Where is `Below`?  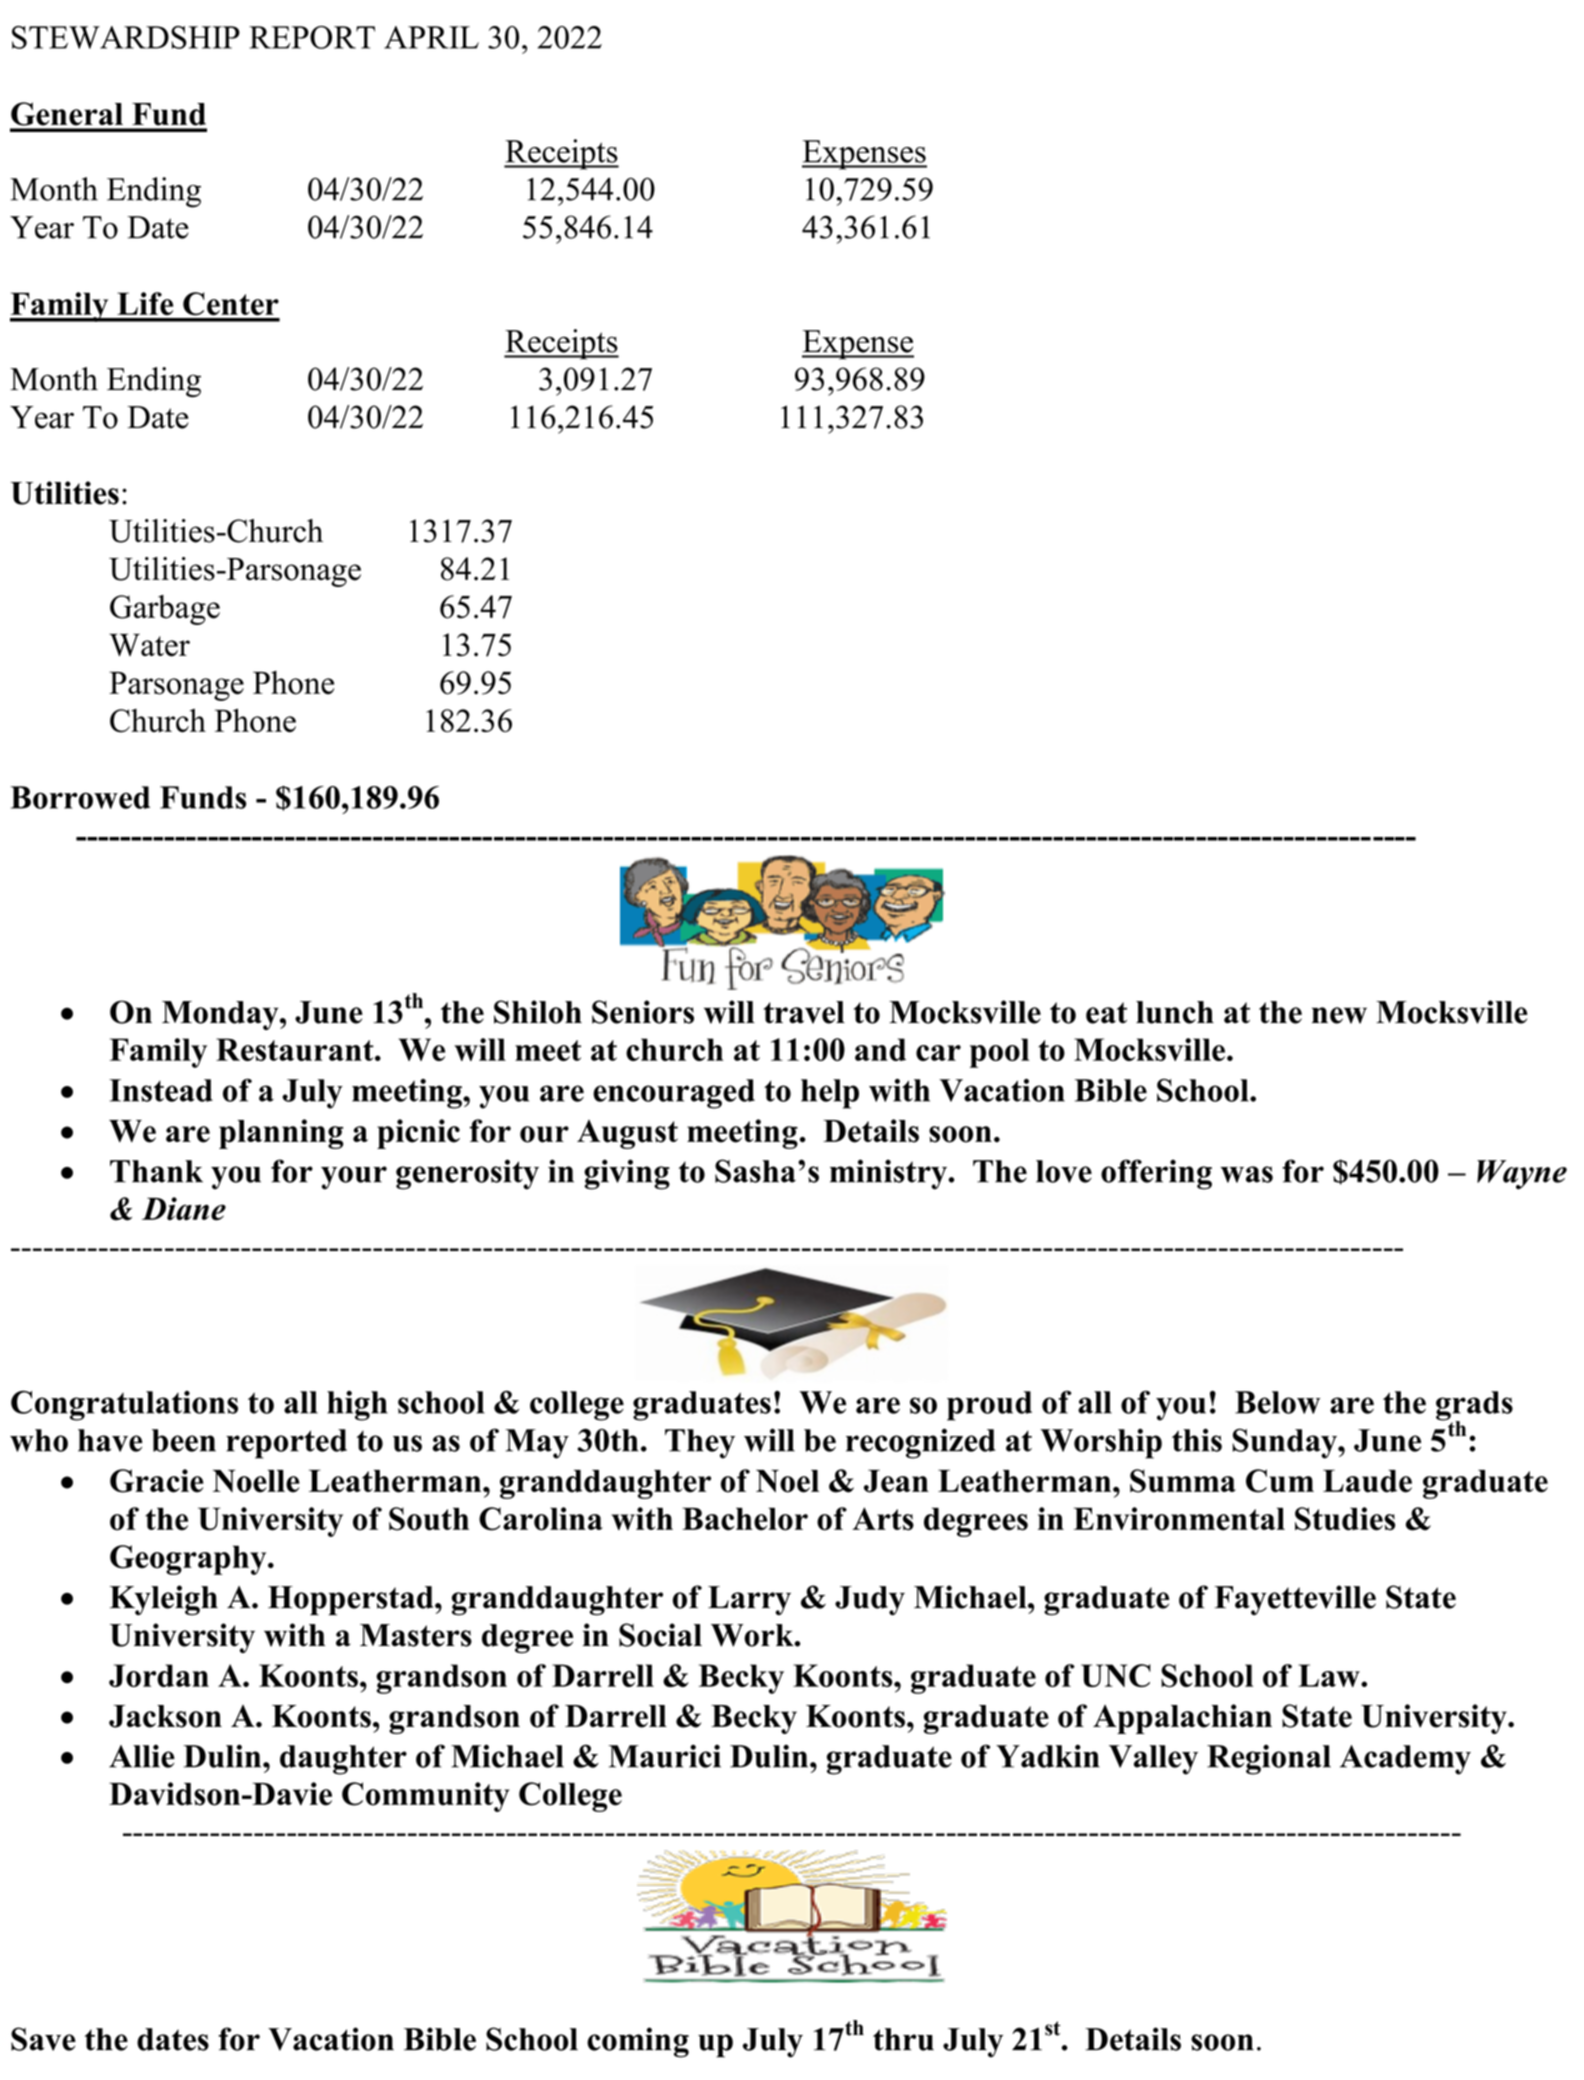
Below is located at coordinates (1277, 1402).
